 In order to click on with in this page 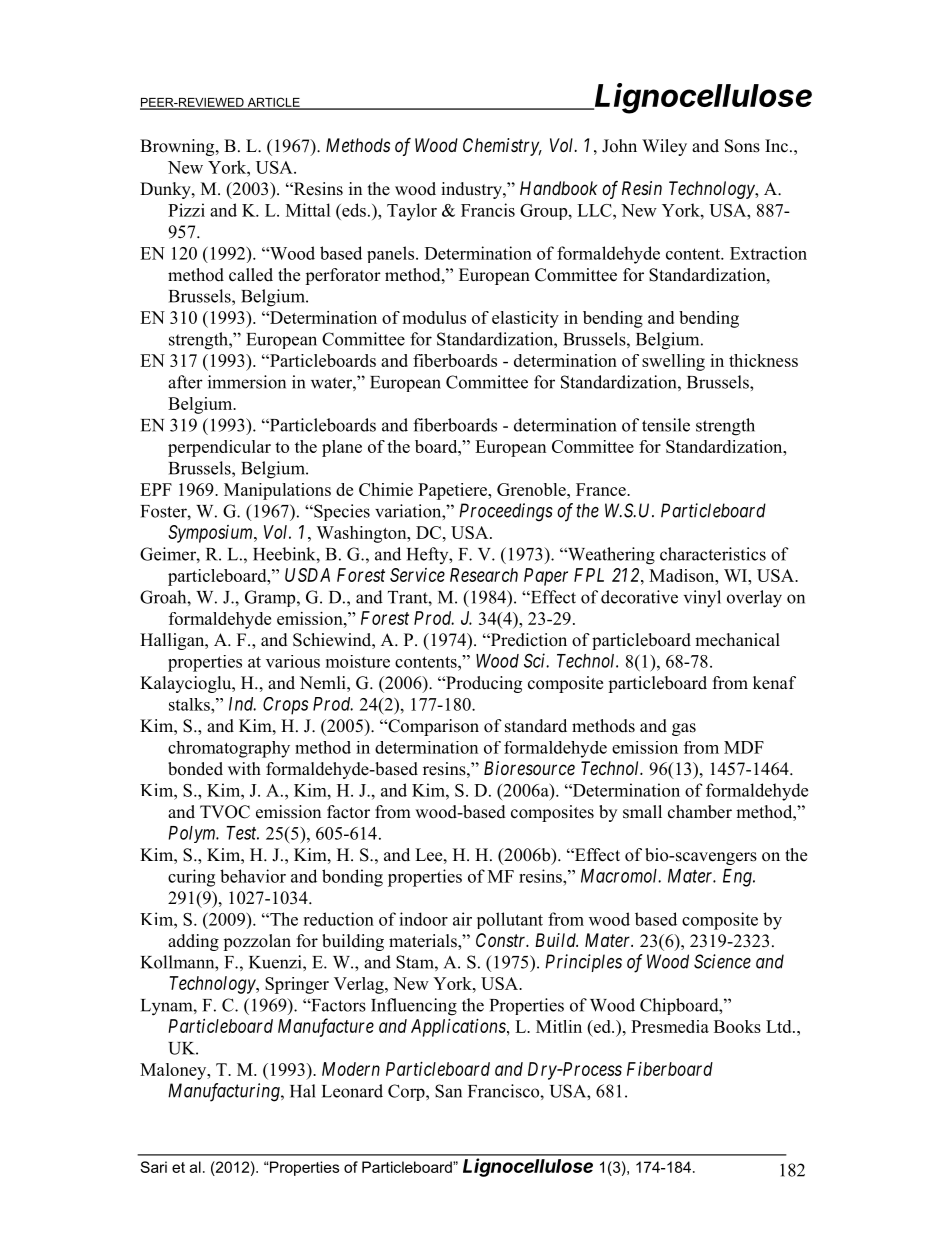, I will do `click(244, 768)`.
